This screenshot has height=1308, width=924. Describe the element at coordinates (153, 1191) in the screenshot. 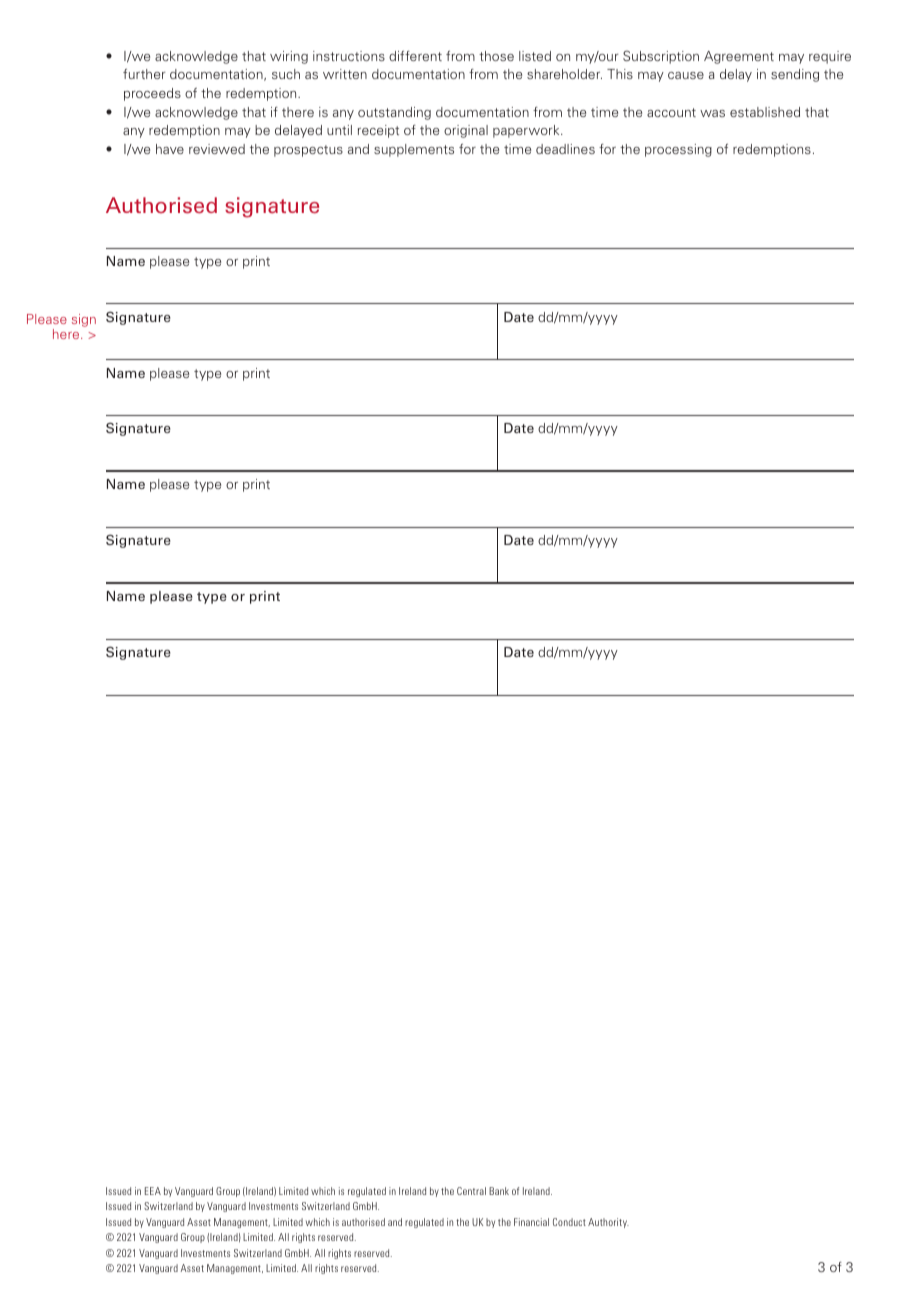

I see `EEA` at that location.
